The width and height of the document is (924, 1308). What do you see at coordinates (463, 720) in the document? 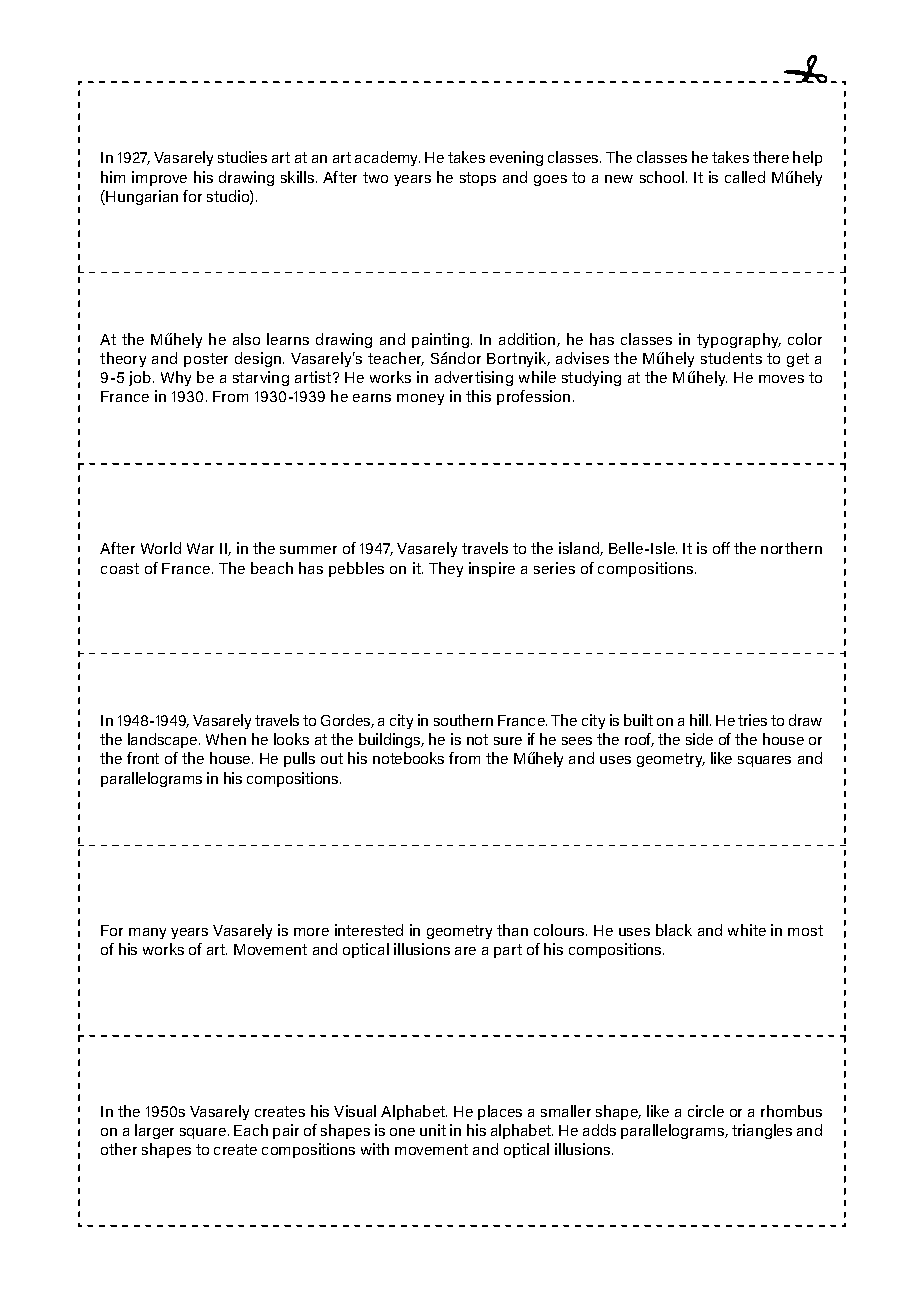
I see `southern` at bounding box center [463, 720].
